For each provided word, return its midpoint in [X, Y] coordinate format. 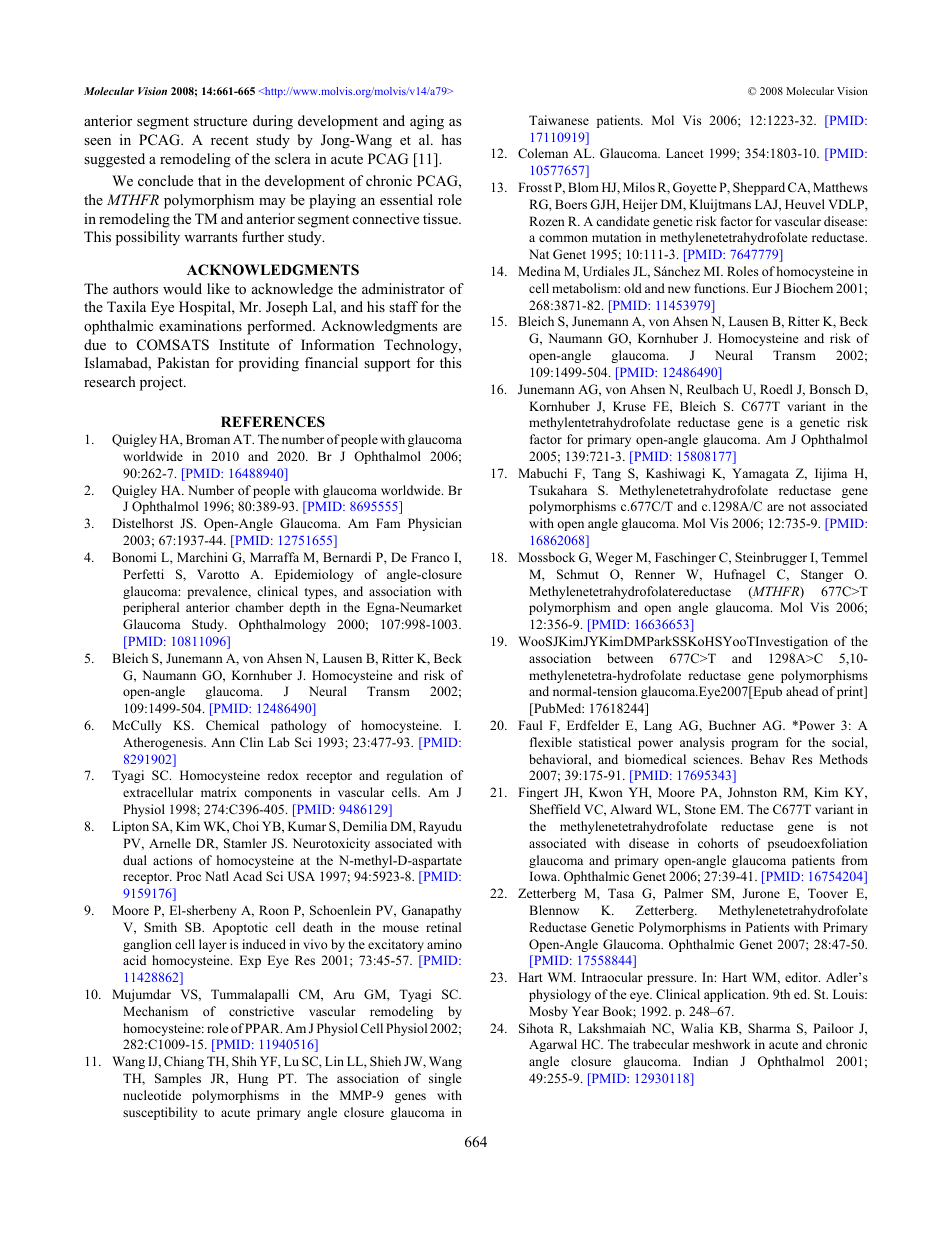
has [451, 139]
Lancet [685, 153]
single [445, 1079]
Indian [710, 1061]
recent [230, 140]
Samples [178, 1079]
